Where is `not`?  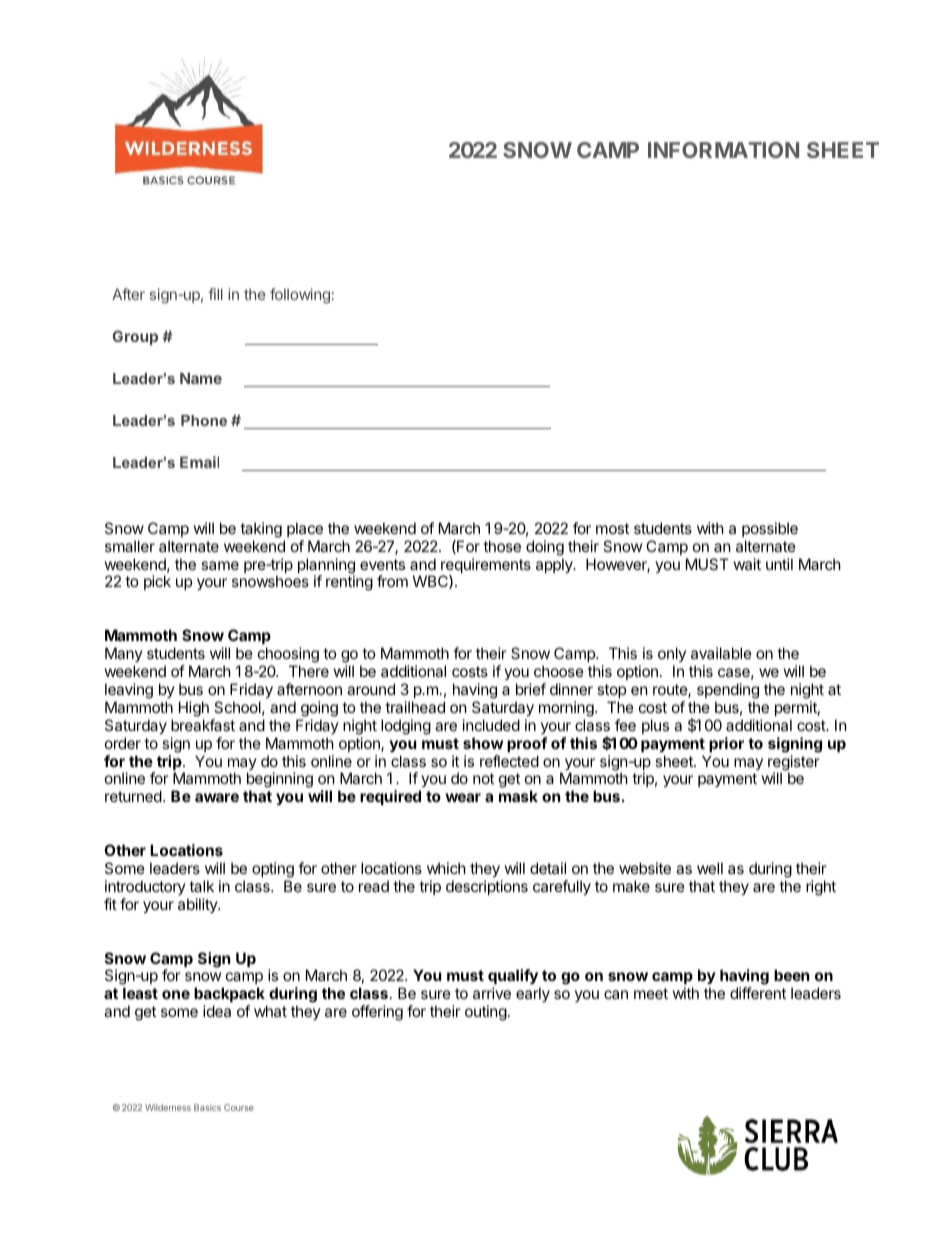 not is located at coordinates (483, 778).
